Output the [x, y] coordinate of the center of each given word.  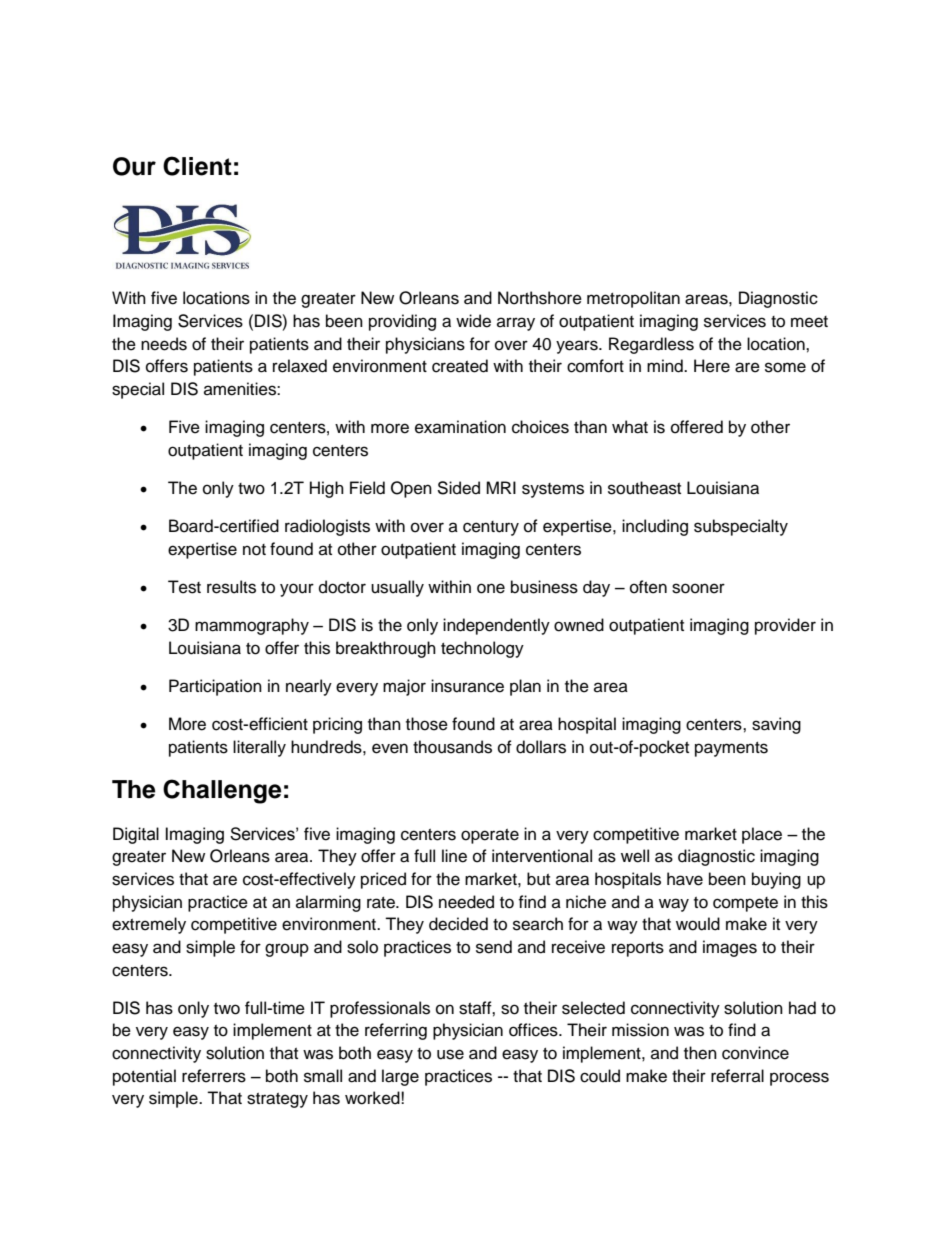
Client [197, 166]
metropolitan [633, 299]
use [450, 1054]
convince [755, 1053]
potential [144, 1077]
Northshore [540, 298]
